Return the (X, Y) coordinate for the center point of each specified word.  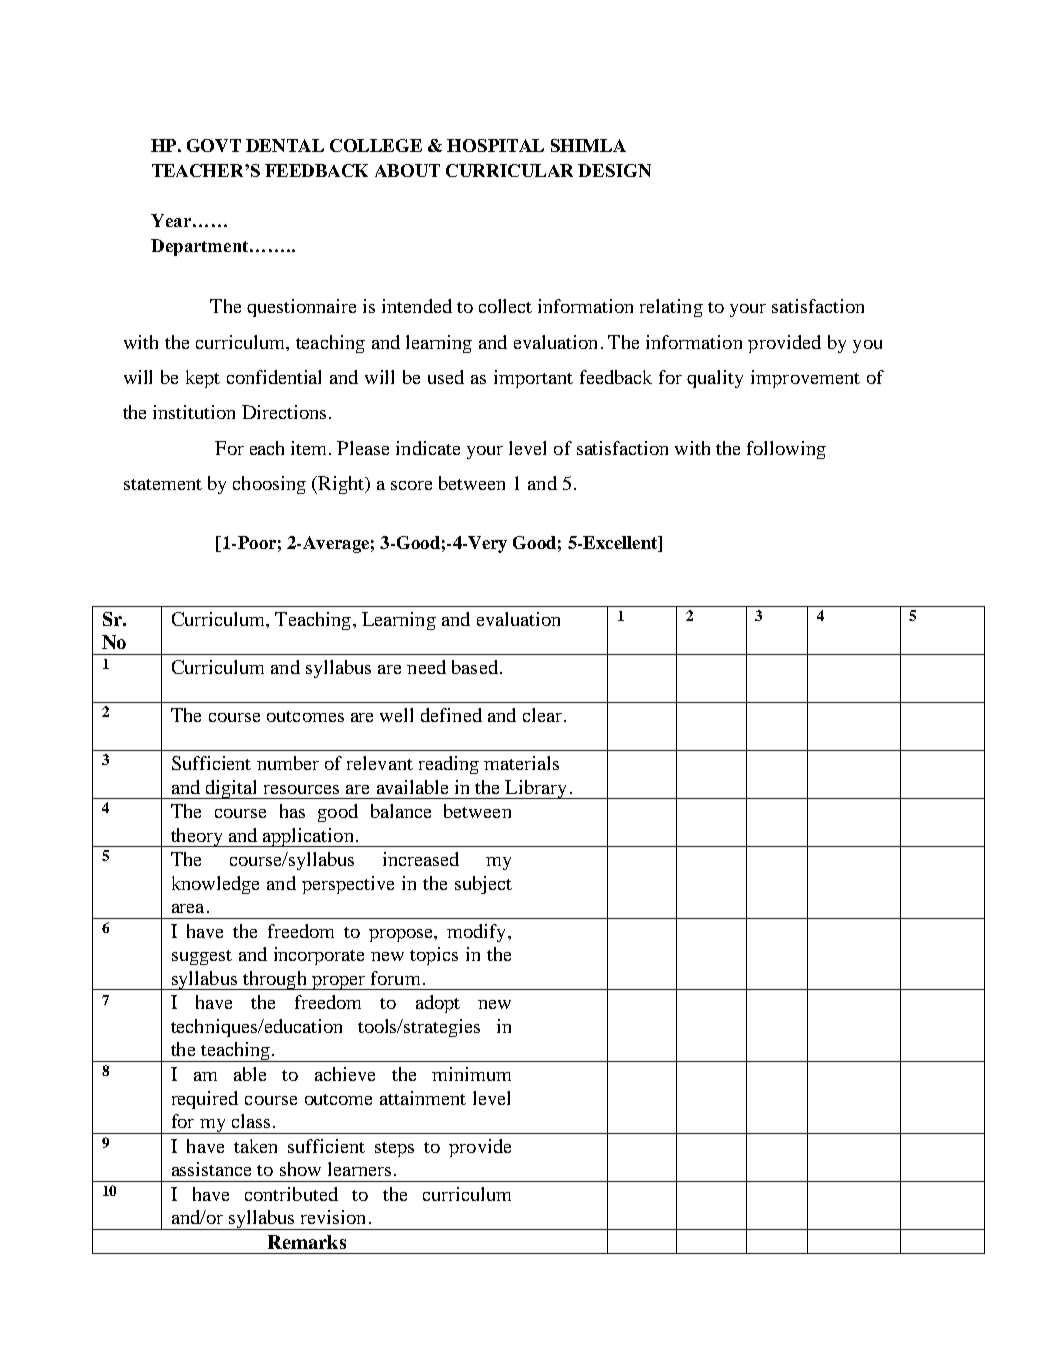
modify (478, 933)
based (475, 667)
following (786, 450)
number (288, 763)
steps (394, 1149)
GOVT (214, 145)
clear (542, 715)
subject (483, 885)
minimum (471, 1074)
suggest (202, 957)
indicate (428, 448)
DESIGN (614, 170)
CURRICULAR (509, 170)
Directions (284, 412)
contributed (291, 1194)
